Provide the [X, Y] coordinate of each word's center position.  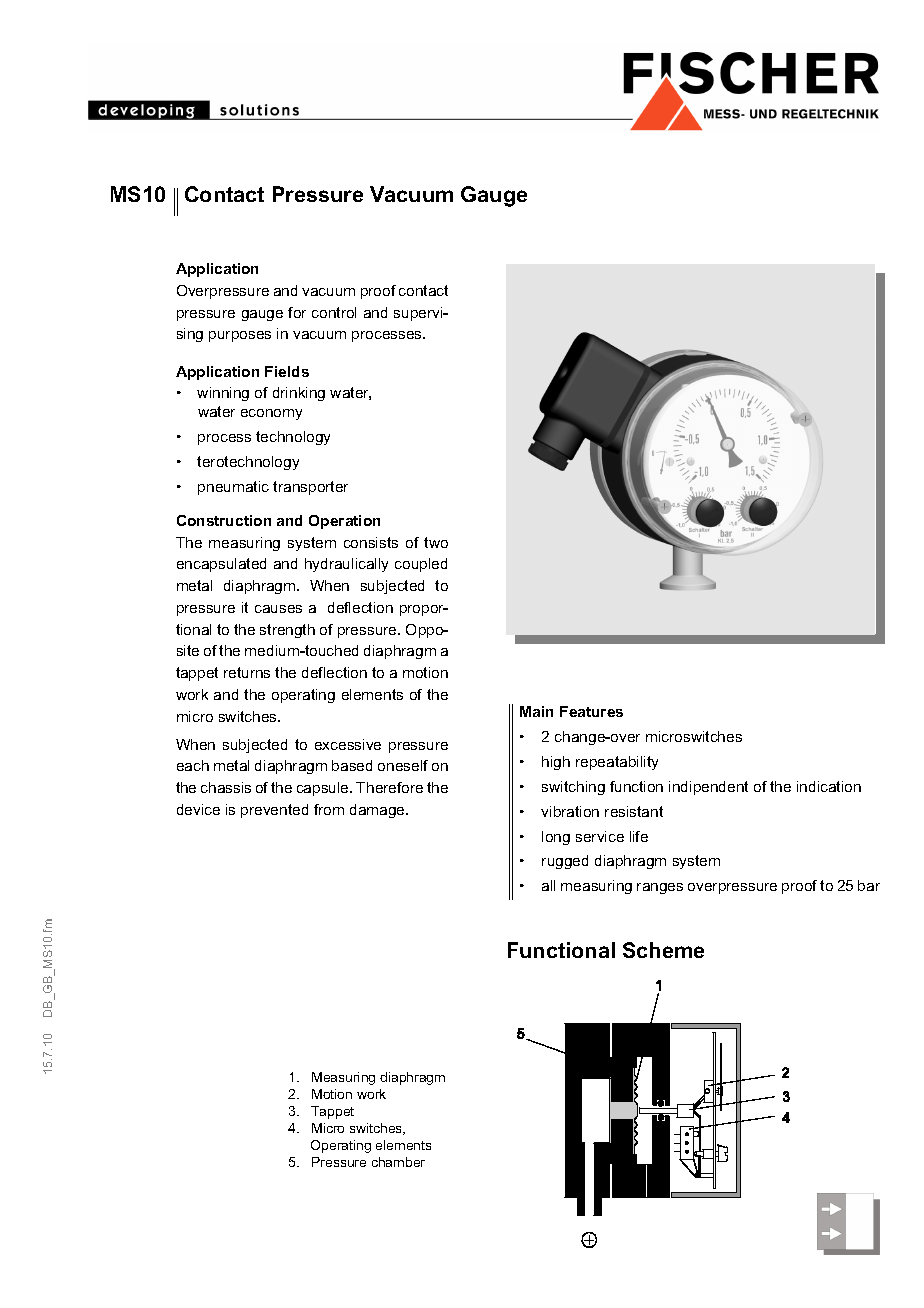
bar [869, 885]
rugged [565, 862]
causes [278, 609]
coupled [421, 565]
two [436, 542]
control [334, 312]
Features [591, 711]
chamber [398, 1162]
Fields [287, 371]
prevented [274, 811]
